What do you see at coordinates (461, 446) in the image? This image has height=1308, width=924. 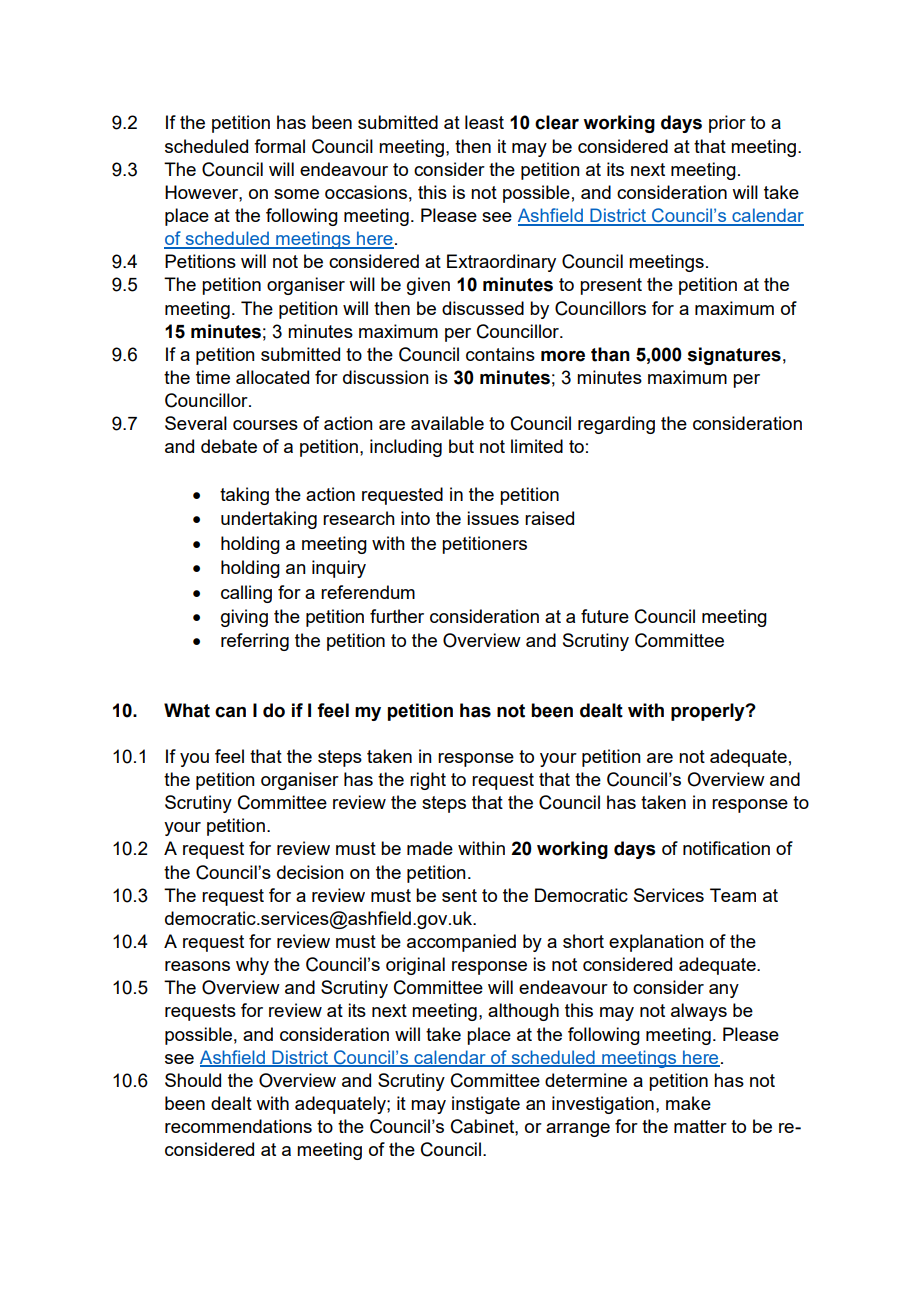 I see `but` at bounding box center [461, 446].
